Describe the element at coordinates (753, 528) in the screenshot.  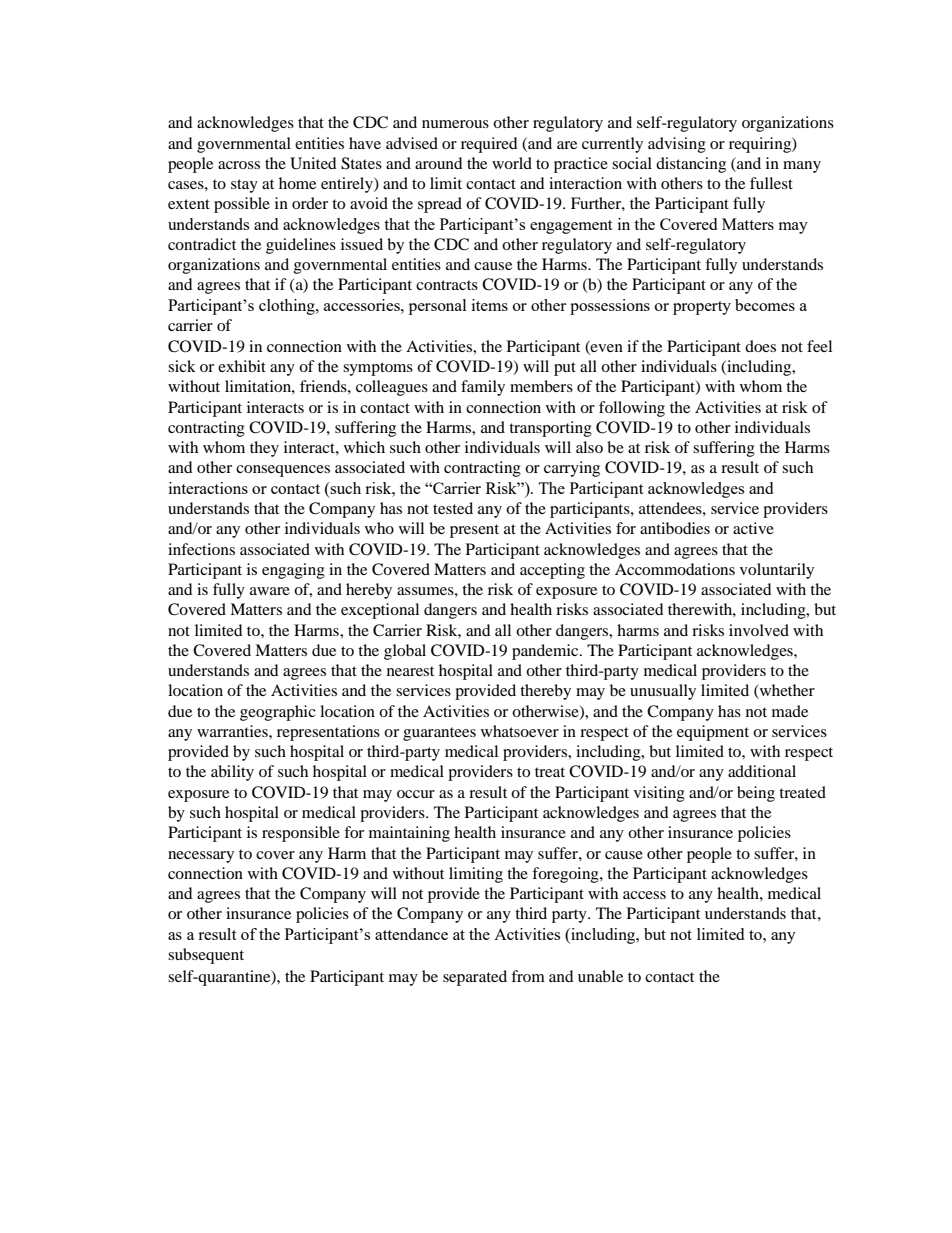
I see `active` at that location.
